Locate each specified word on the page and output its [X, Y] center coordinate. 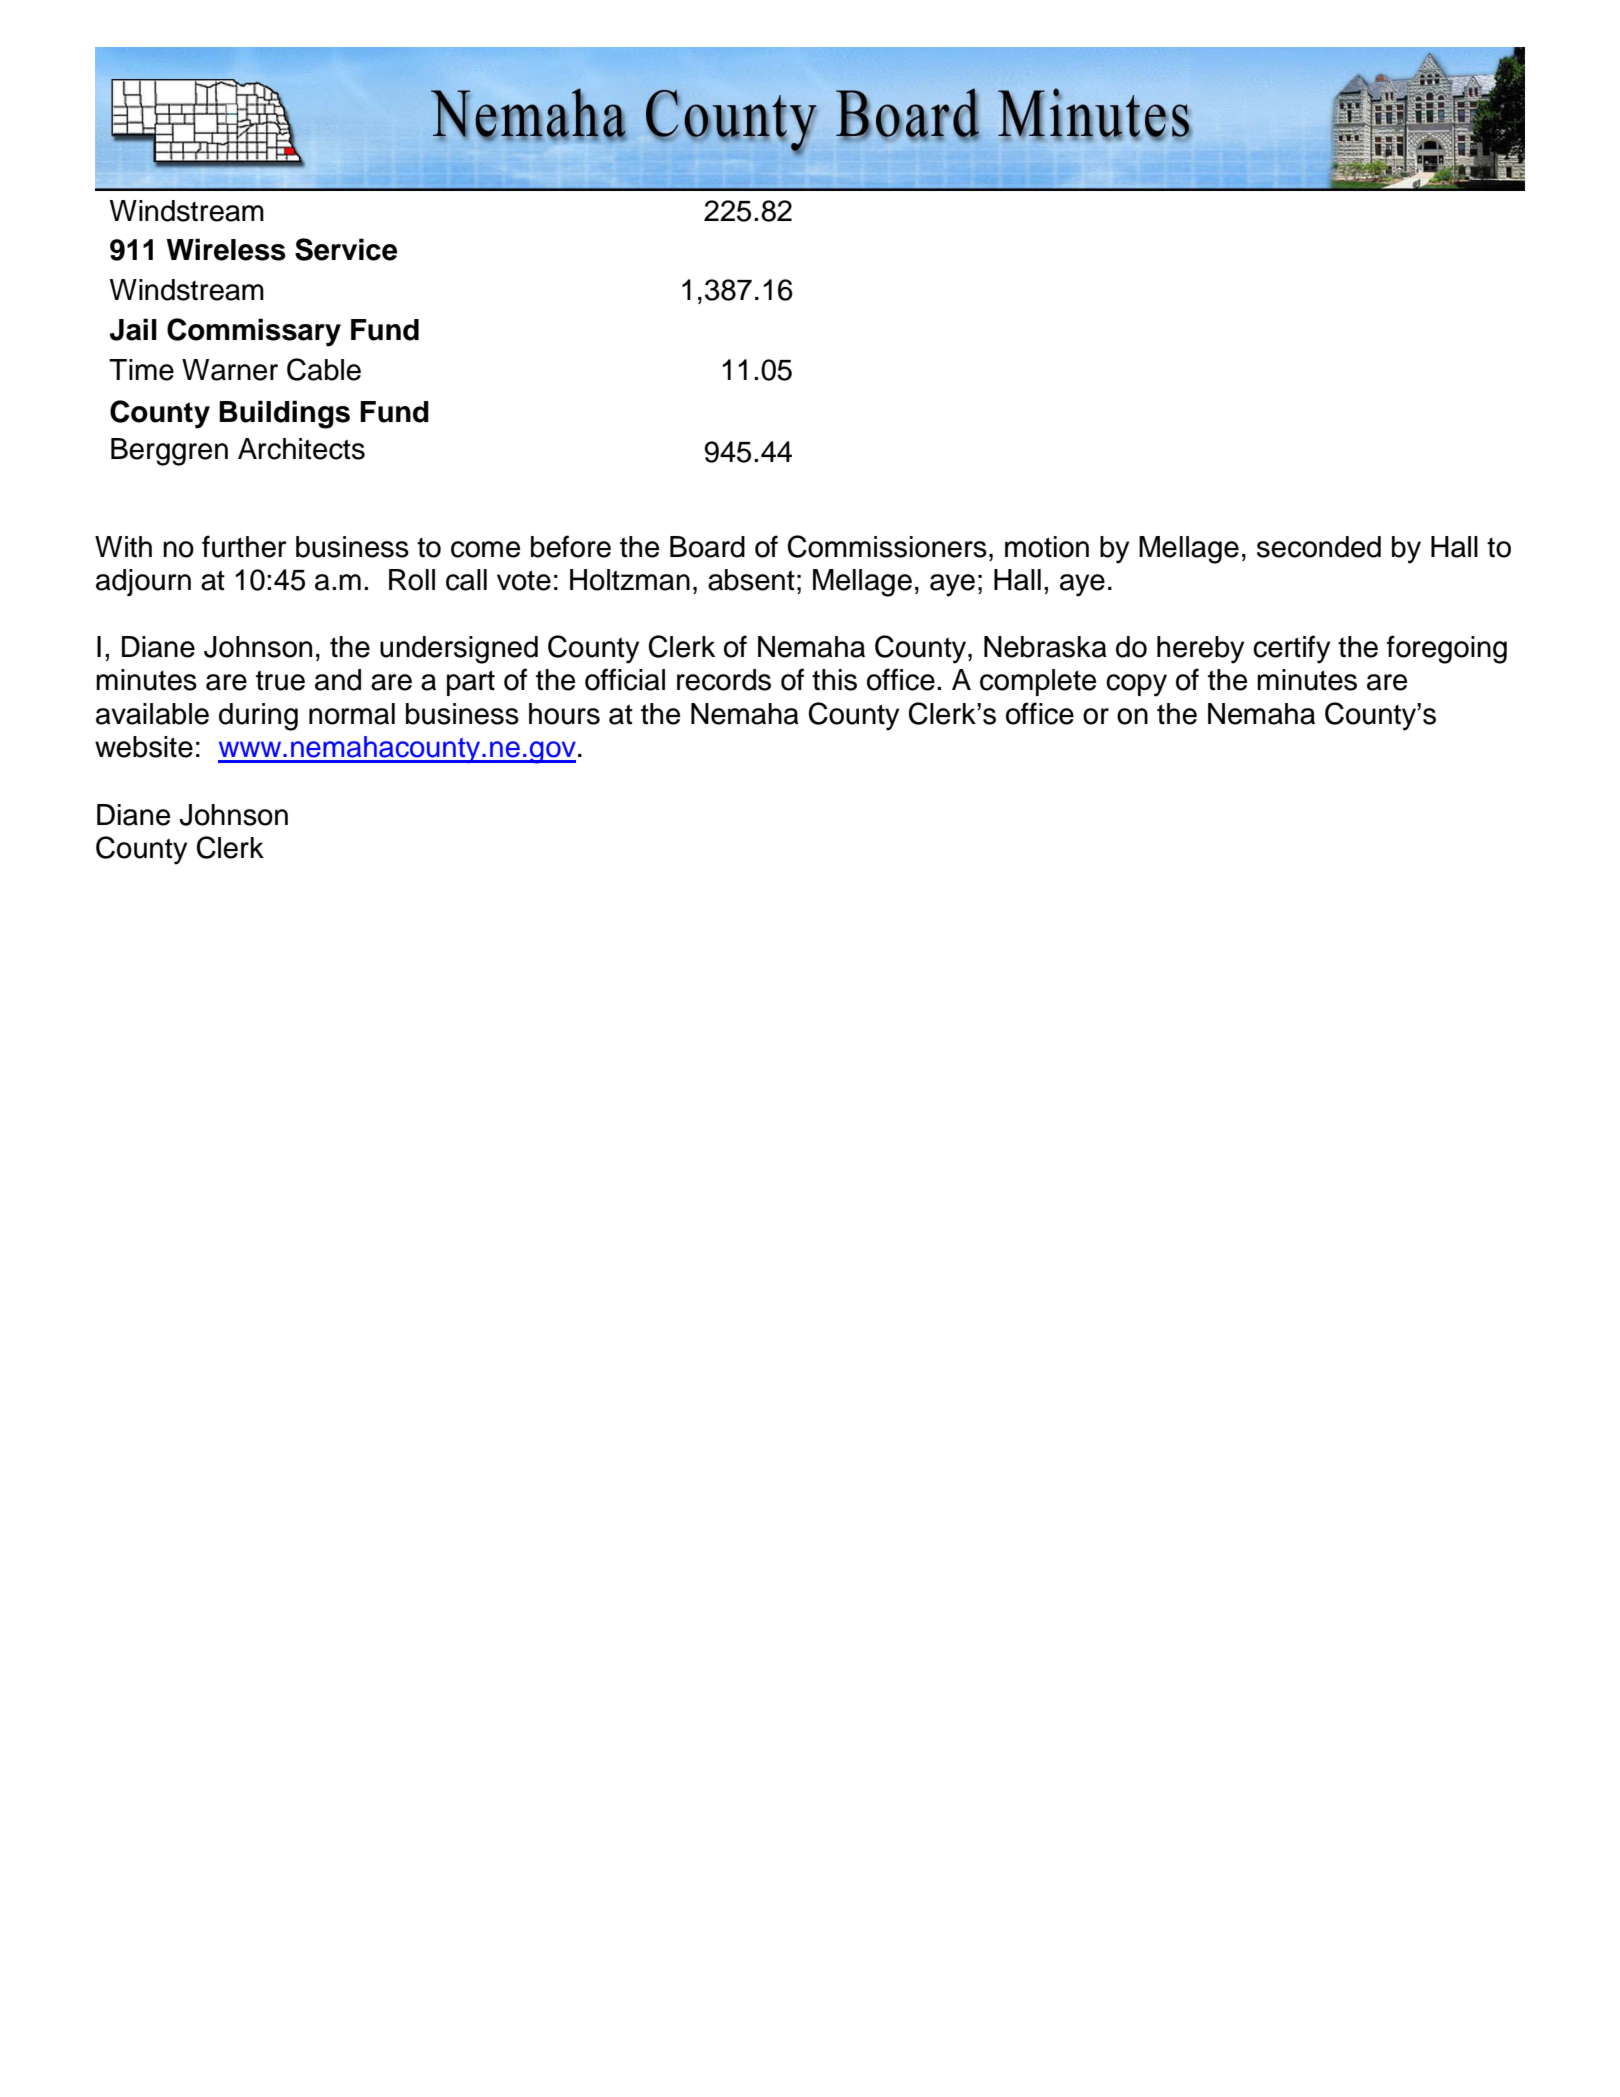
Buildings [284, 414]
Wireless [226, 249]
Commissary [254, 332]
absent [751, 580]
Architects [301, 449]
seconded [1319, 547]
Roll [412, 580]
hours [564, 714]
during [258, 717]
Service [346, 249]
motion [1047, 547]
